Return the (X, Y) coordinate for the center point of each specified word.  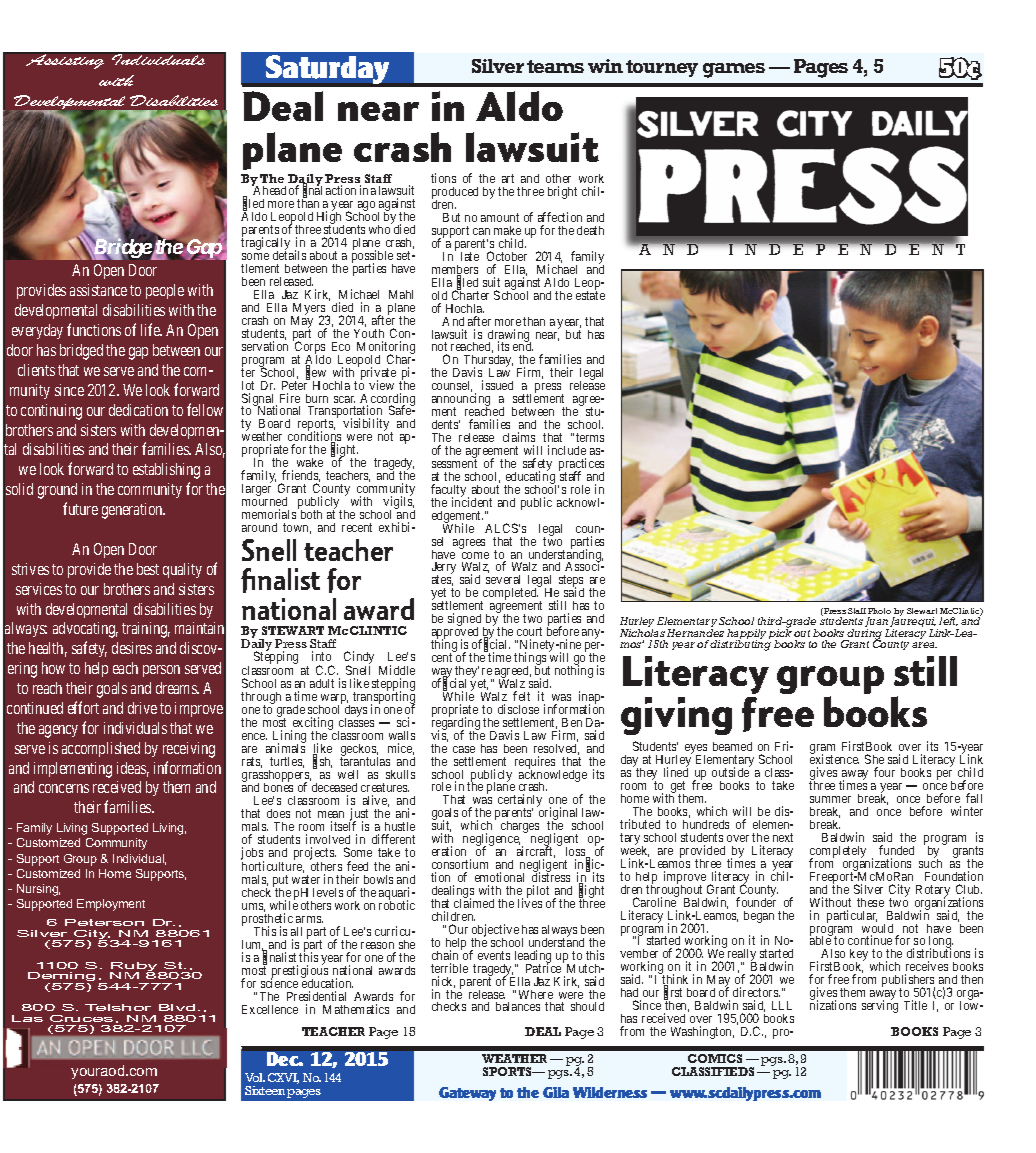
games (734, 70)
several (503, 579)
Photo (879, 611)
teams (555, 66)
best (148, 569)
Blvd (177, 1007)
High (330, 219)
